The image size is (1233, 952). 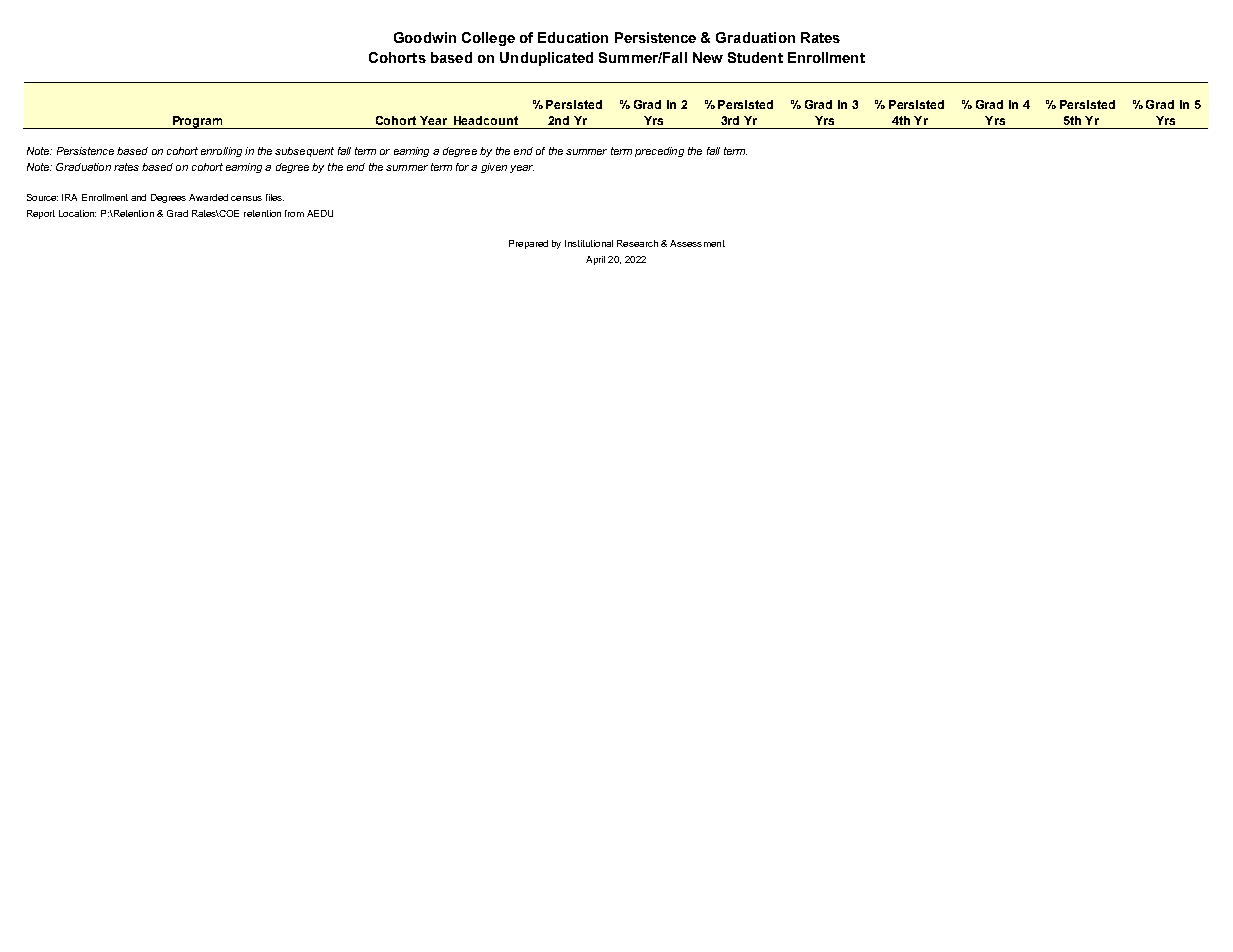 I want to click on preceding, so click(x=659, y=152).
